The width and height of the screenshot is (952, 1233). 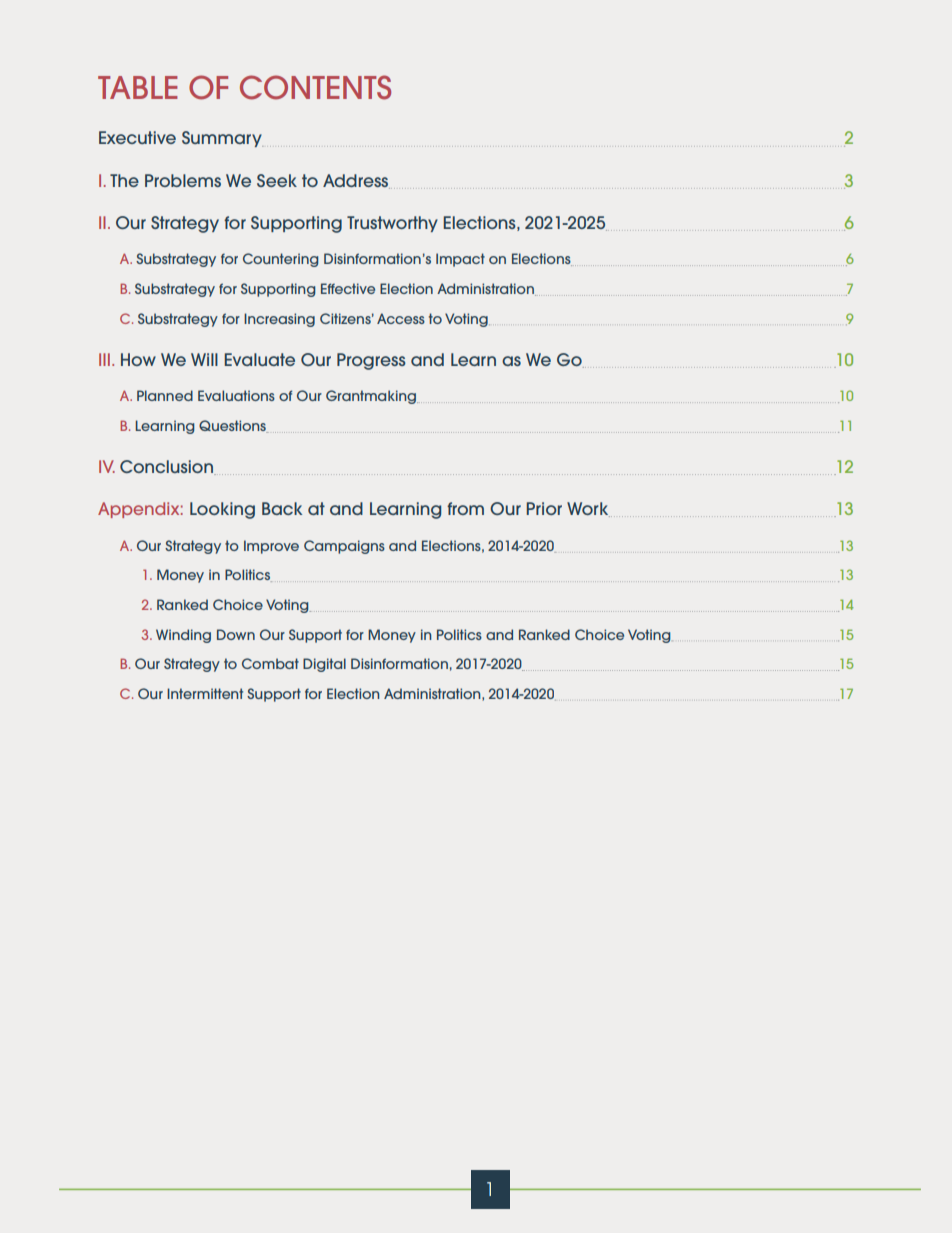 What do you see at coordinates (588, 509) in the screenshot?
I see `Work` at bounding box center [588, 509].
